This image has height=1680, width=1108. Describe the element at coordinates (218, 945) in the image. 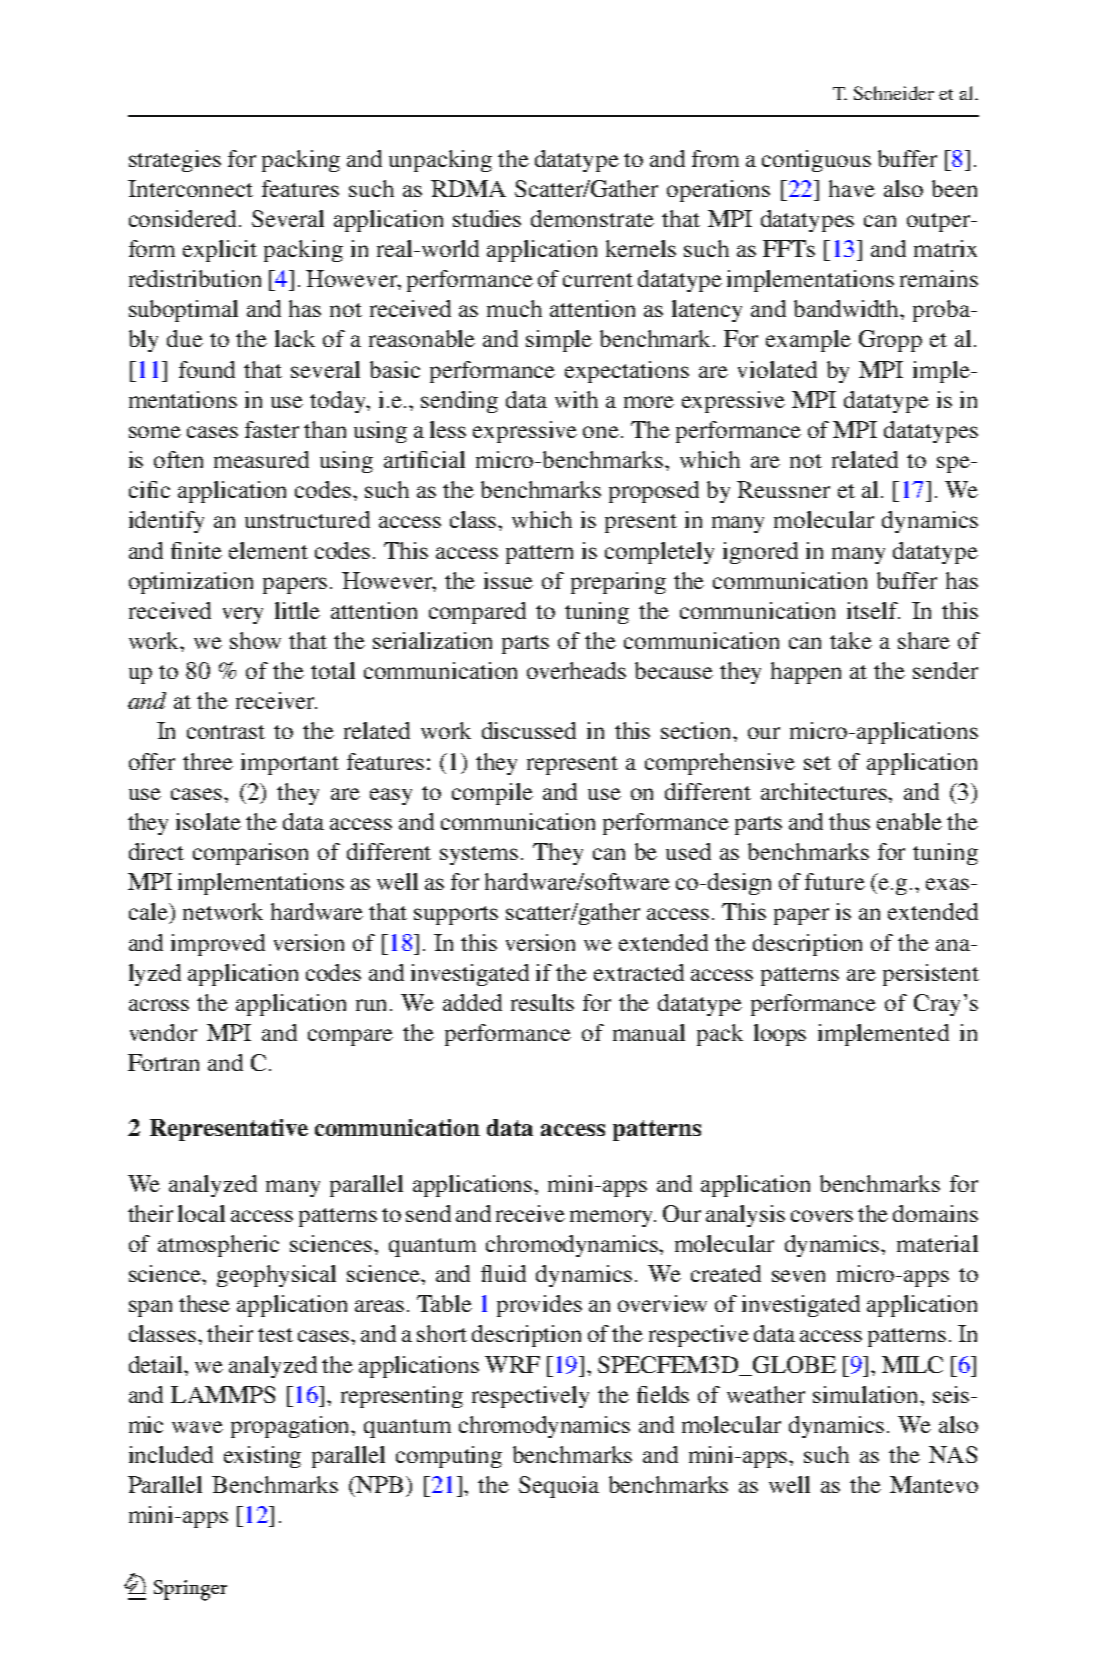

I see `improved` at that location.
